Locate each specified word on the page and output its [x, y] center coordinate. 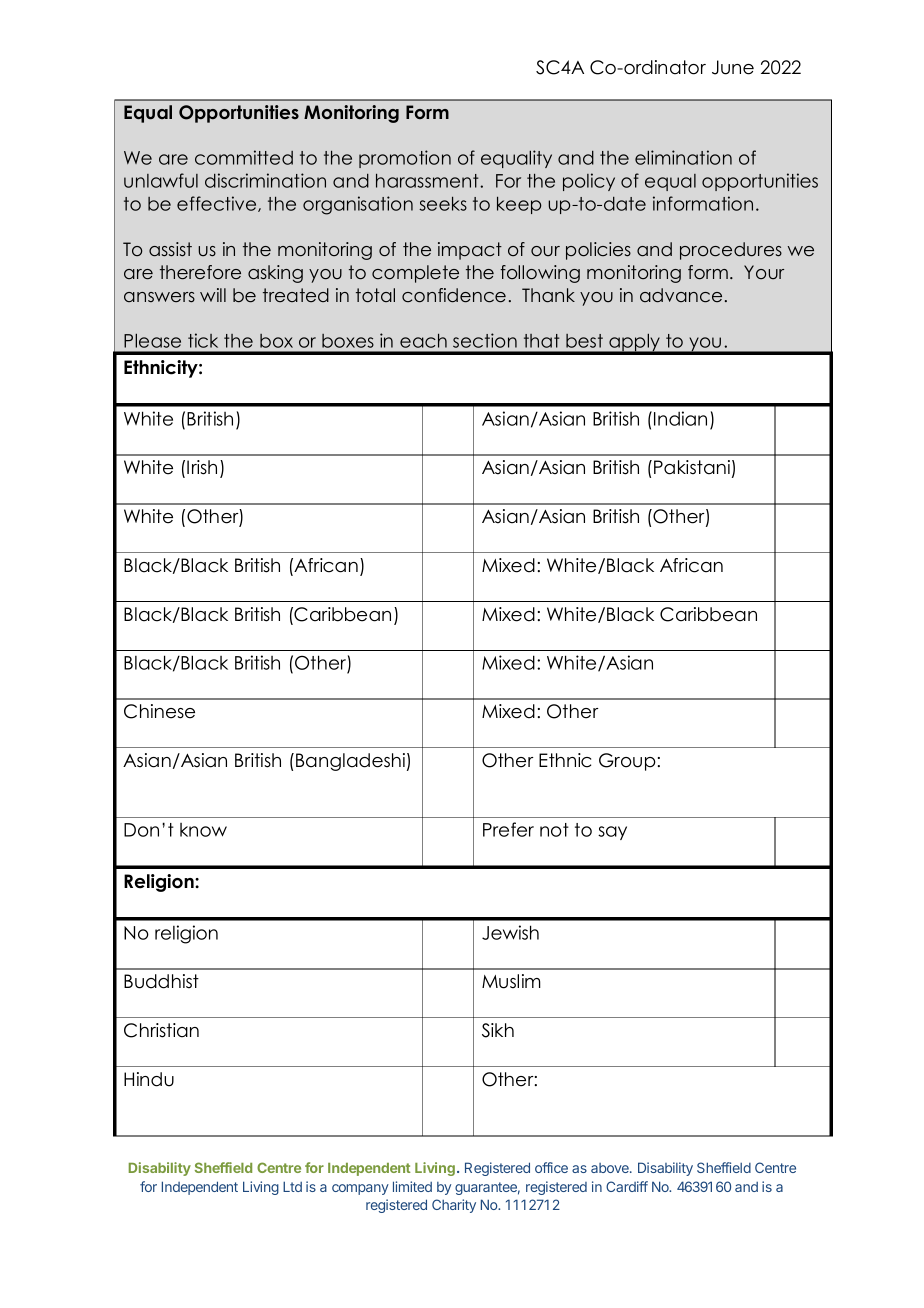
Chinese [159, 711]
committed [244, 157]
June [733, 67]
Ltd [292, 1186]
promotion [405, 159]
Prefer [508, 829]
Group [627, 762]
